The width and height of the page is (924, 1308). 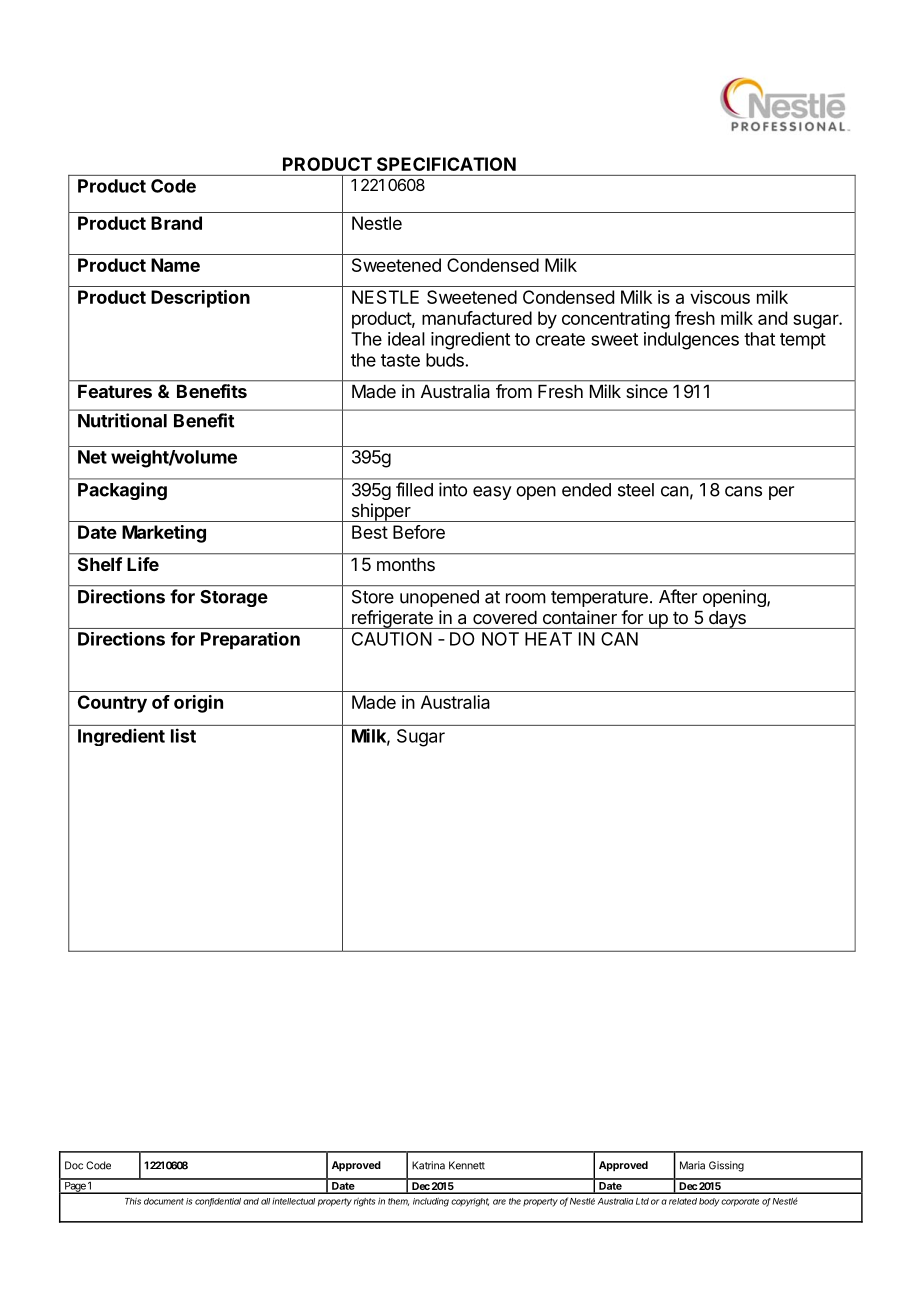 I want to click on Before, so click(x=419, y=532).
